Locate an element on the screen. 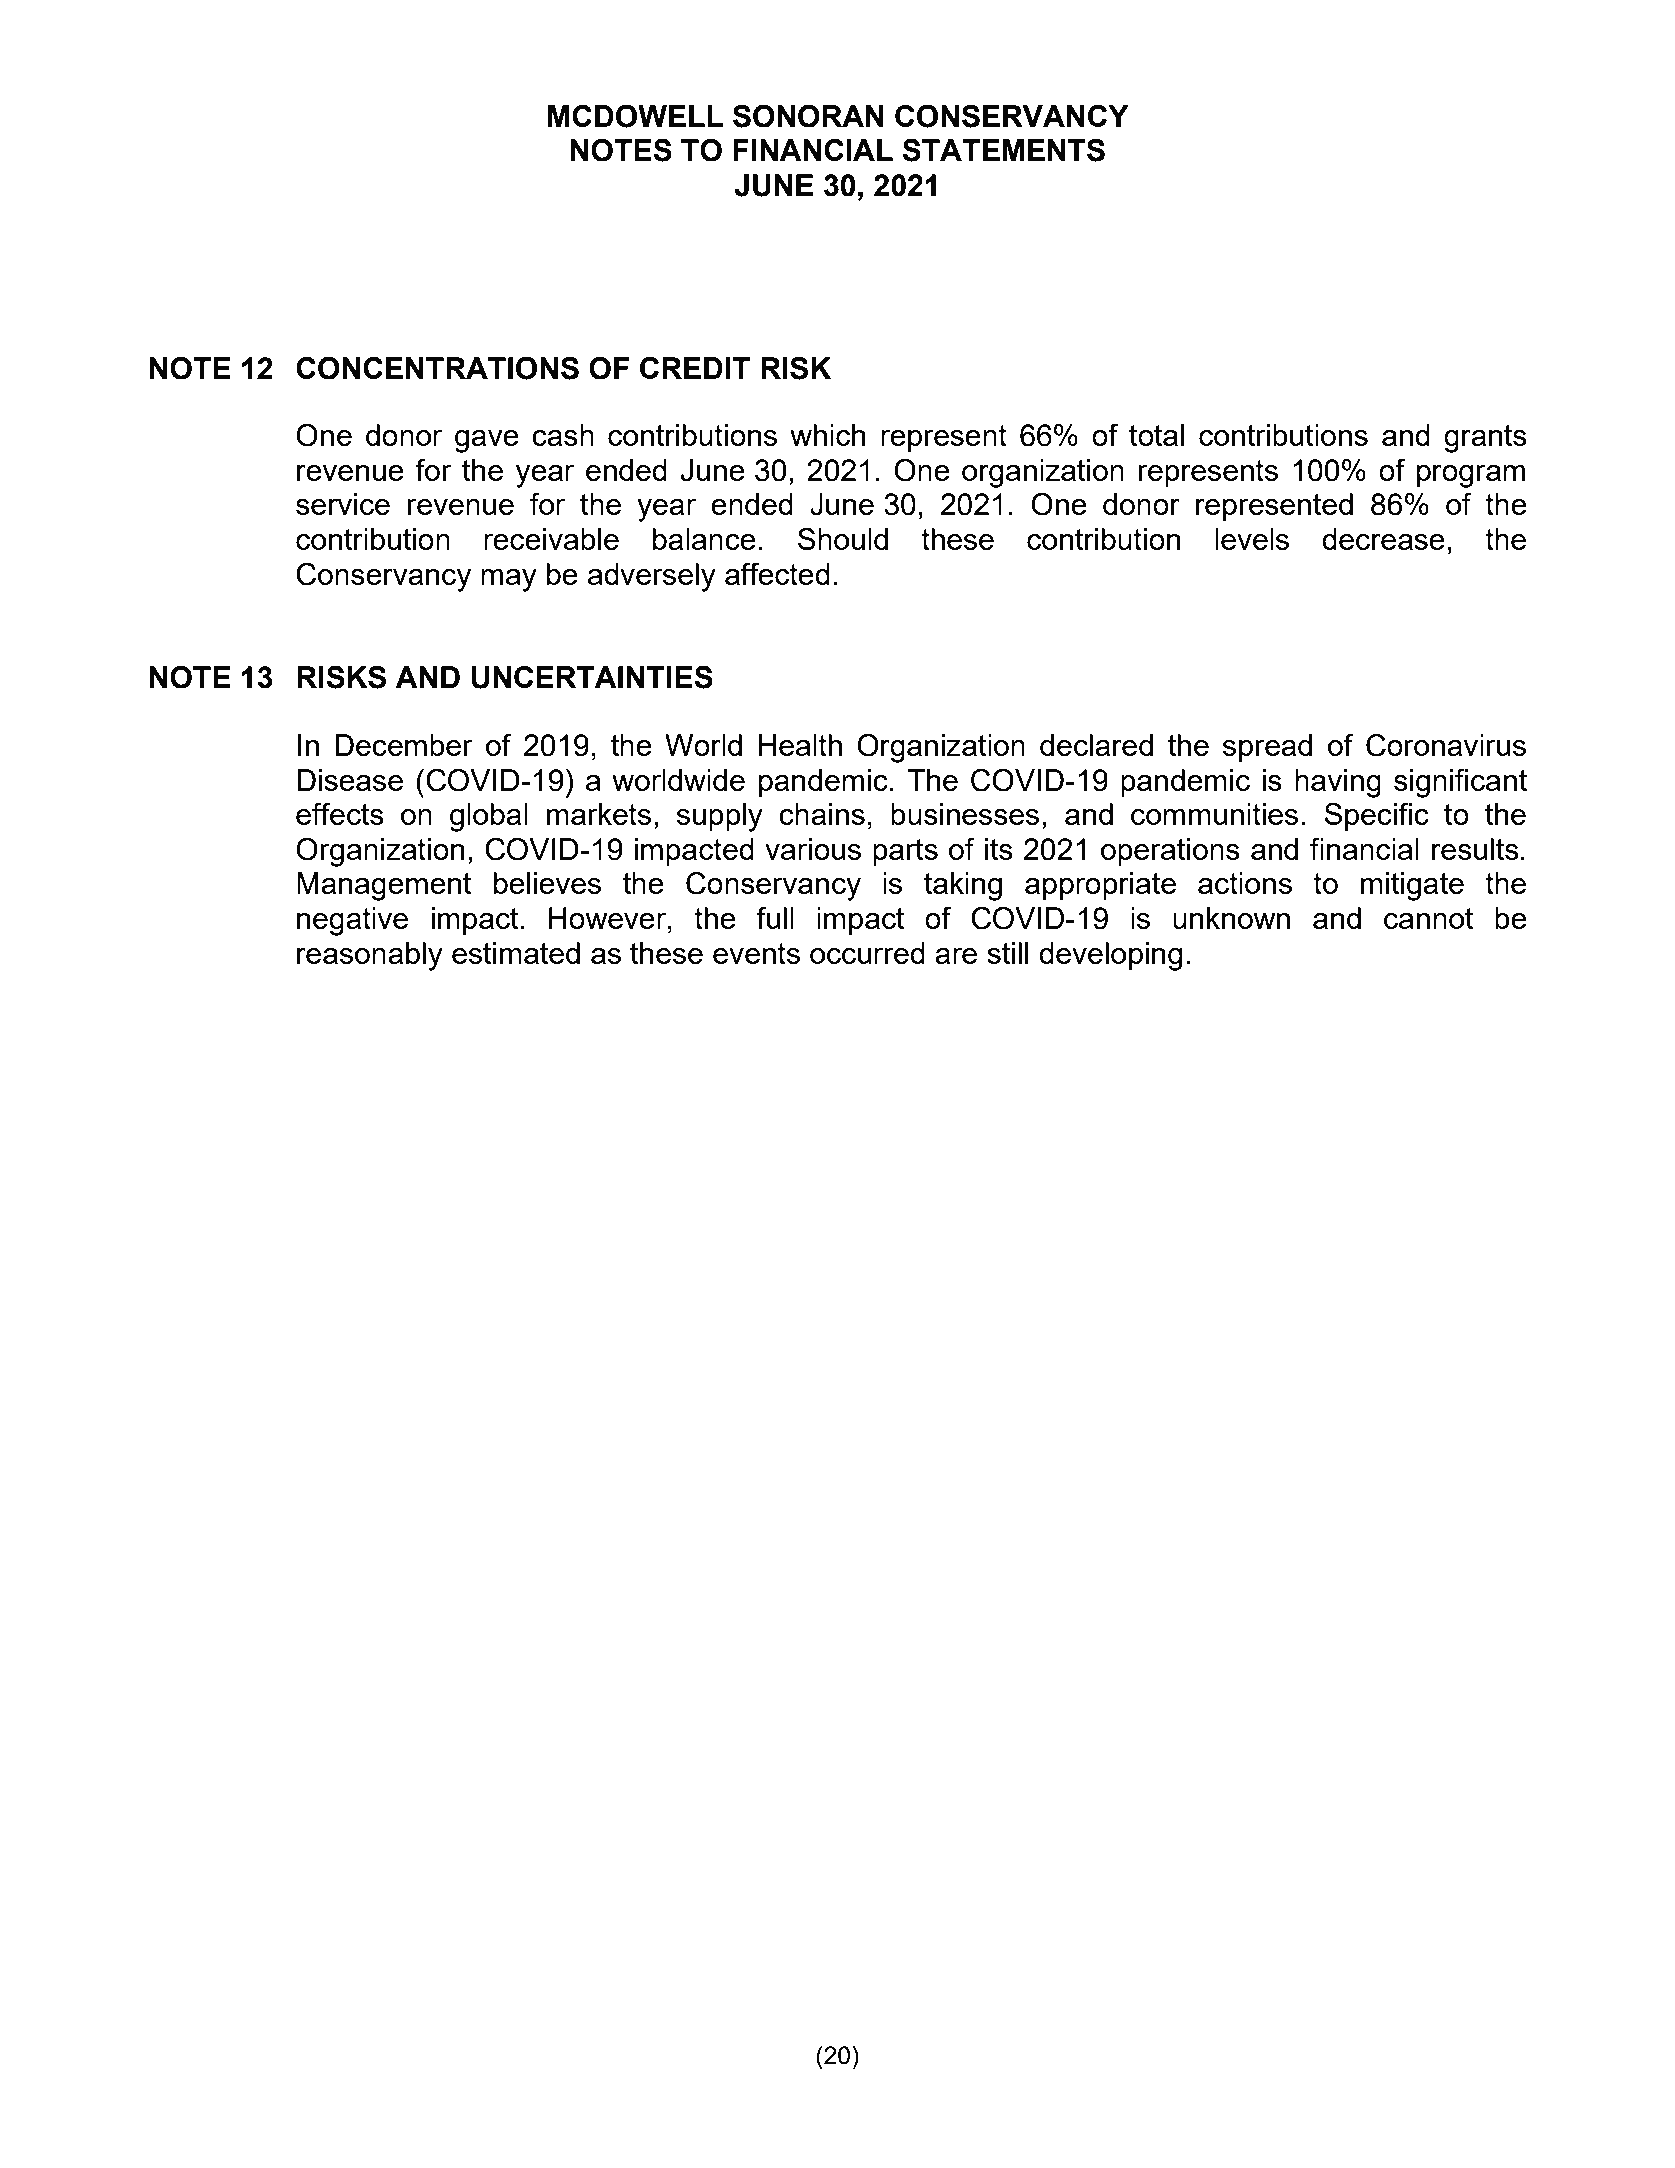  receivable is located at coordinates (551, 539).
